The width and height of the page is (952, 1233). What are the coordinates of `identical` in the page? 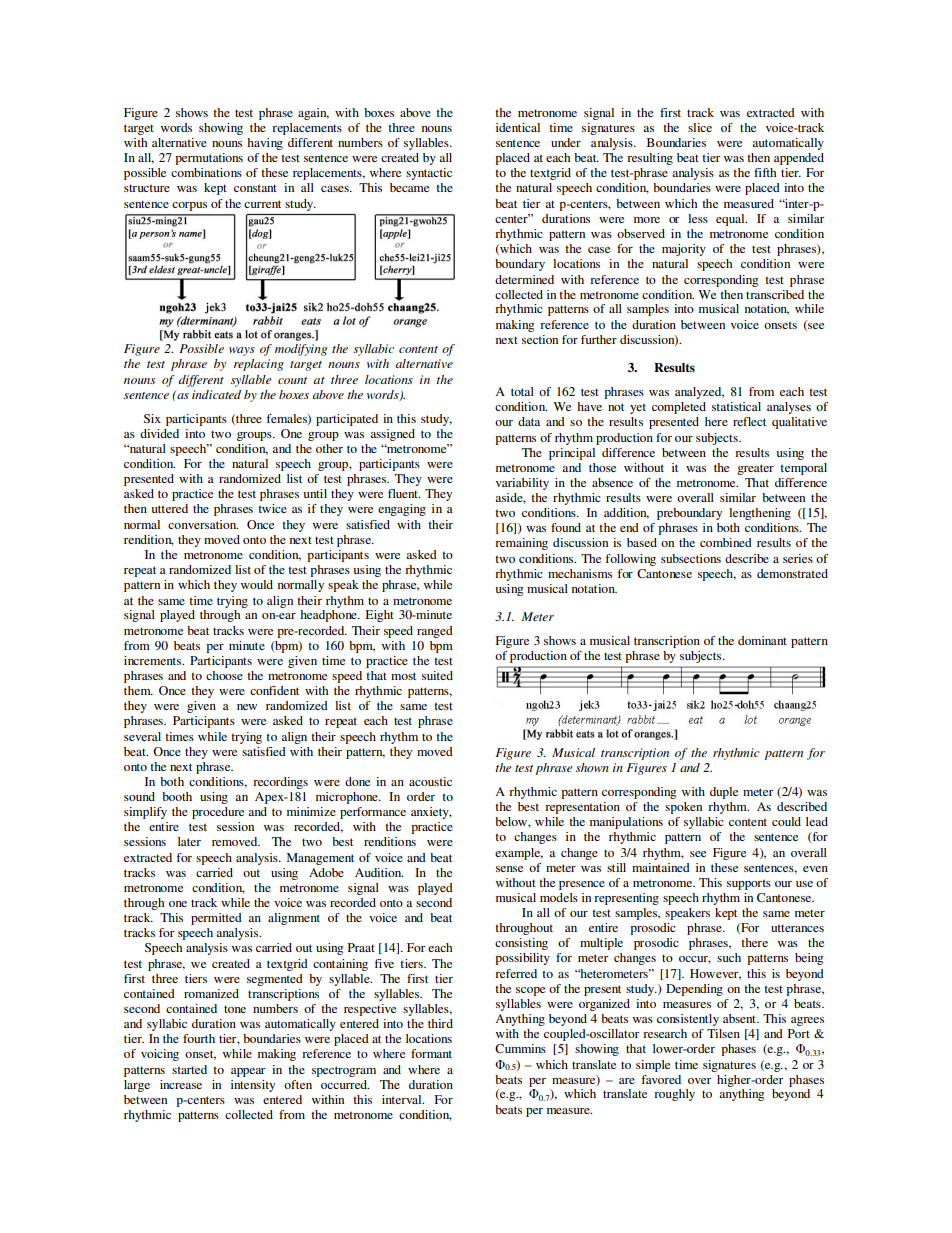 It's located at (518, 127).
